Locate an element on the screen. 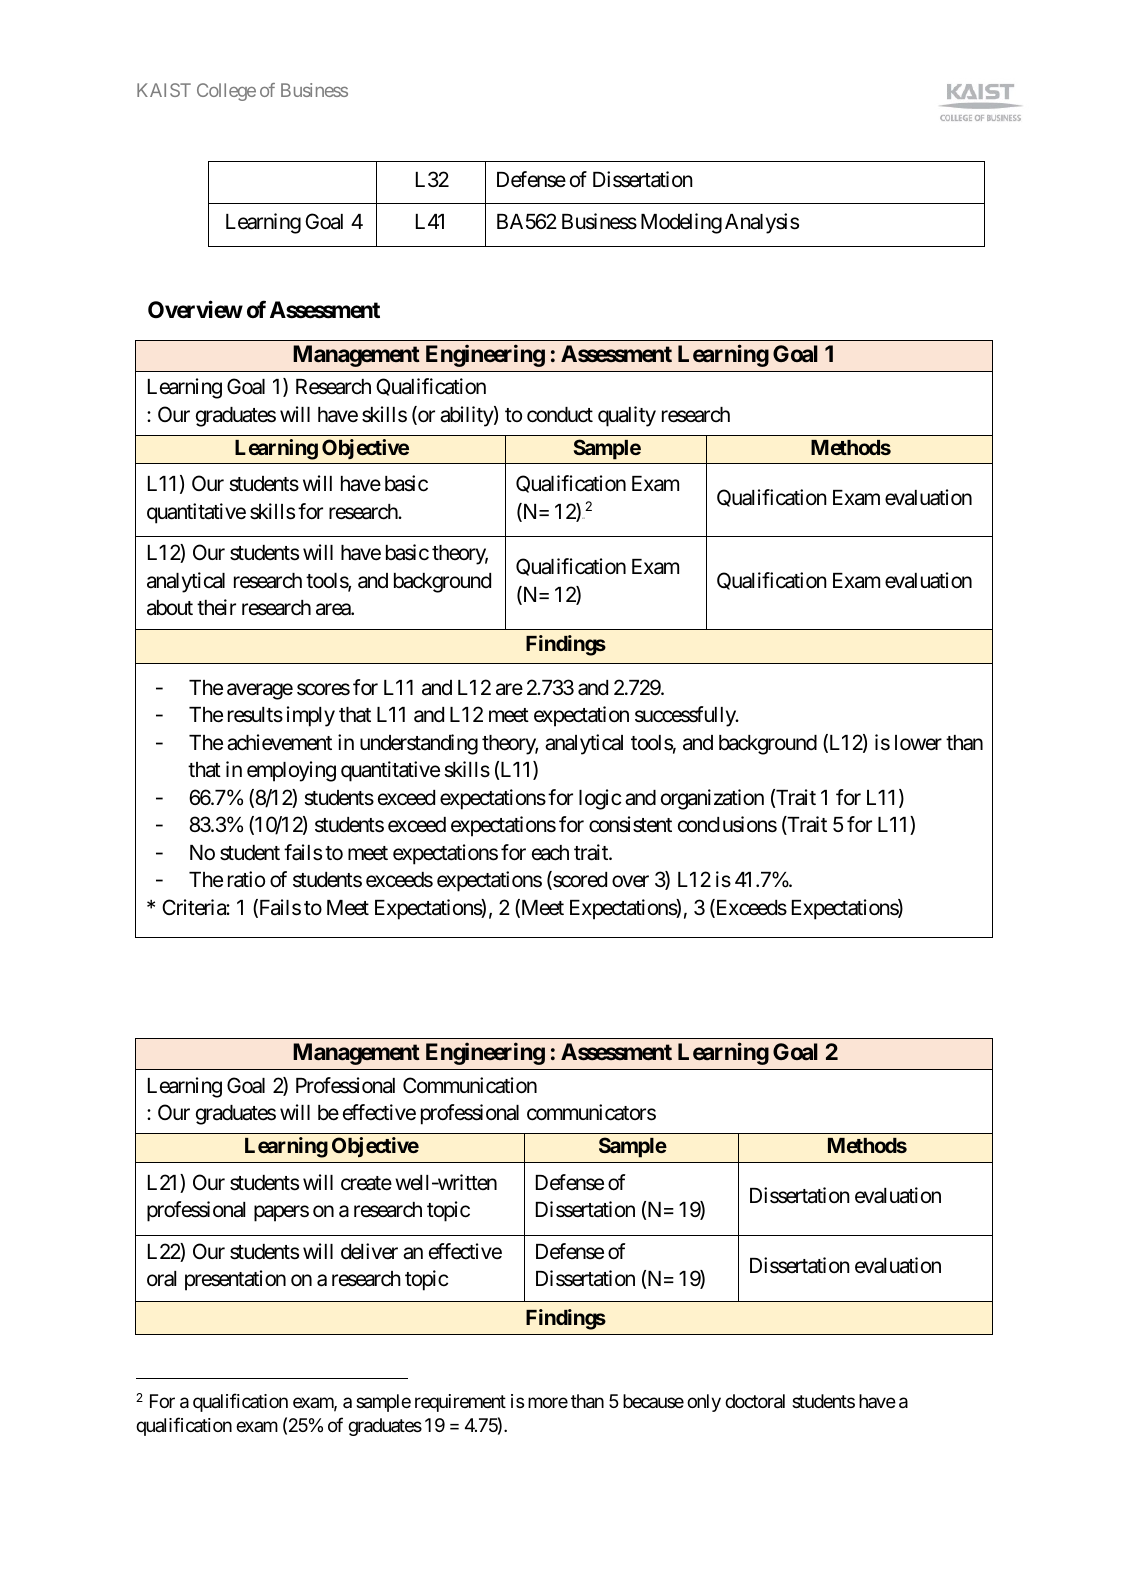  quality is located at coordinates (627, 416).
